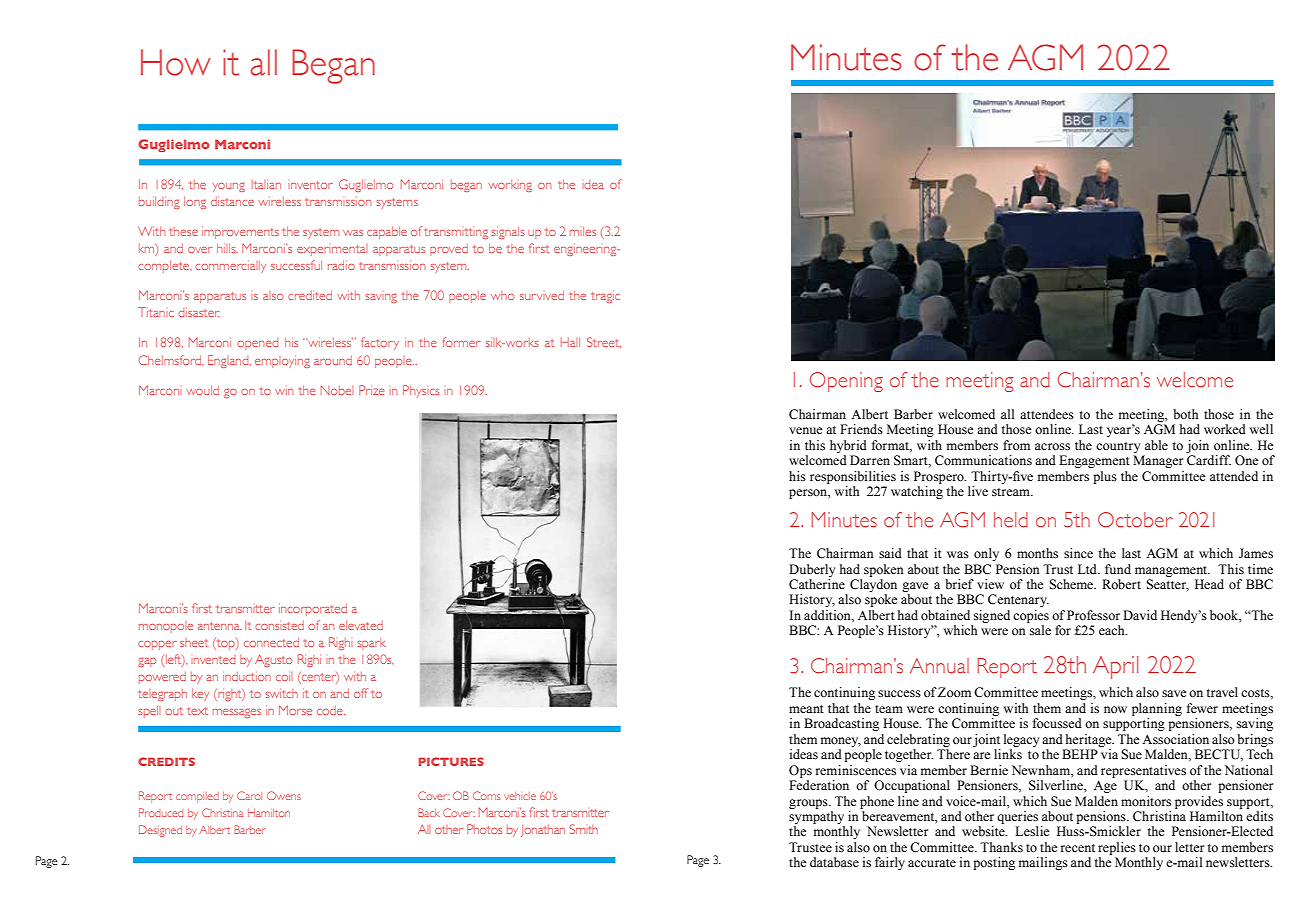 The image size is (1303, 924). I want to click on How, so click(176, 62).
